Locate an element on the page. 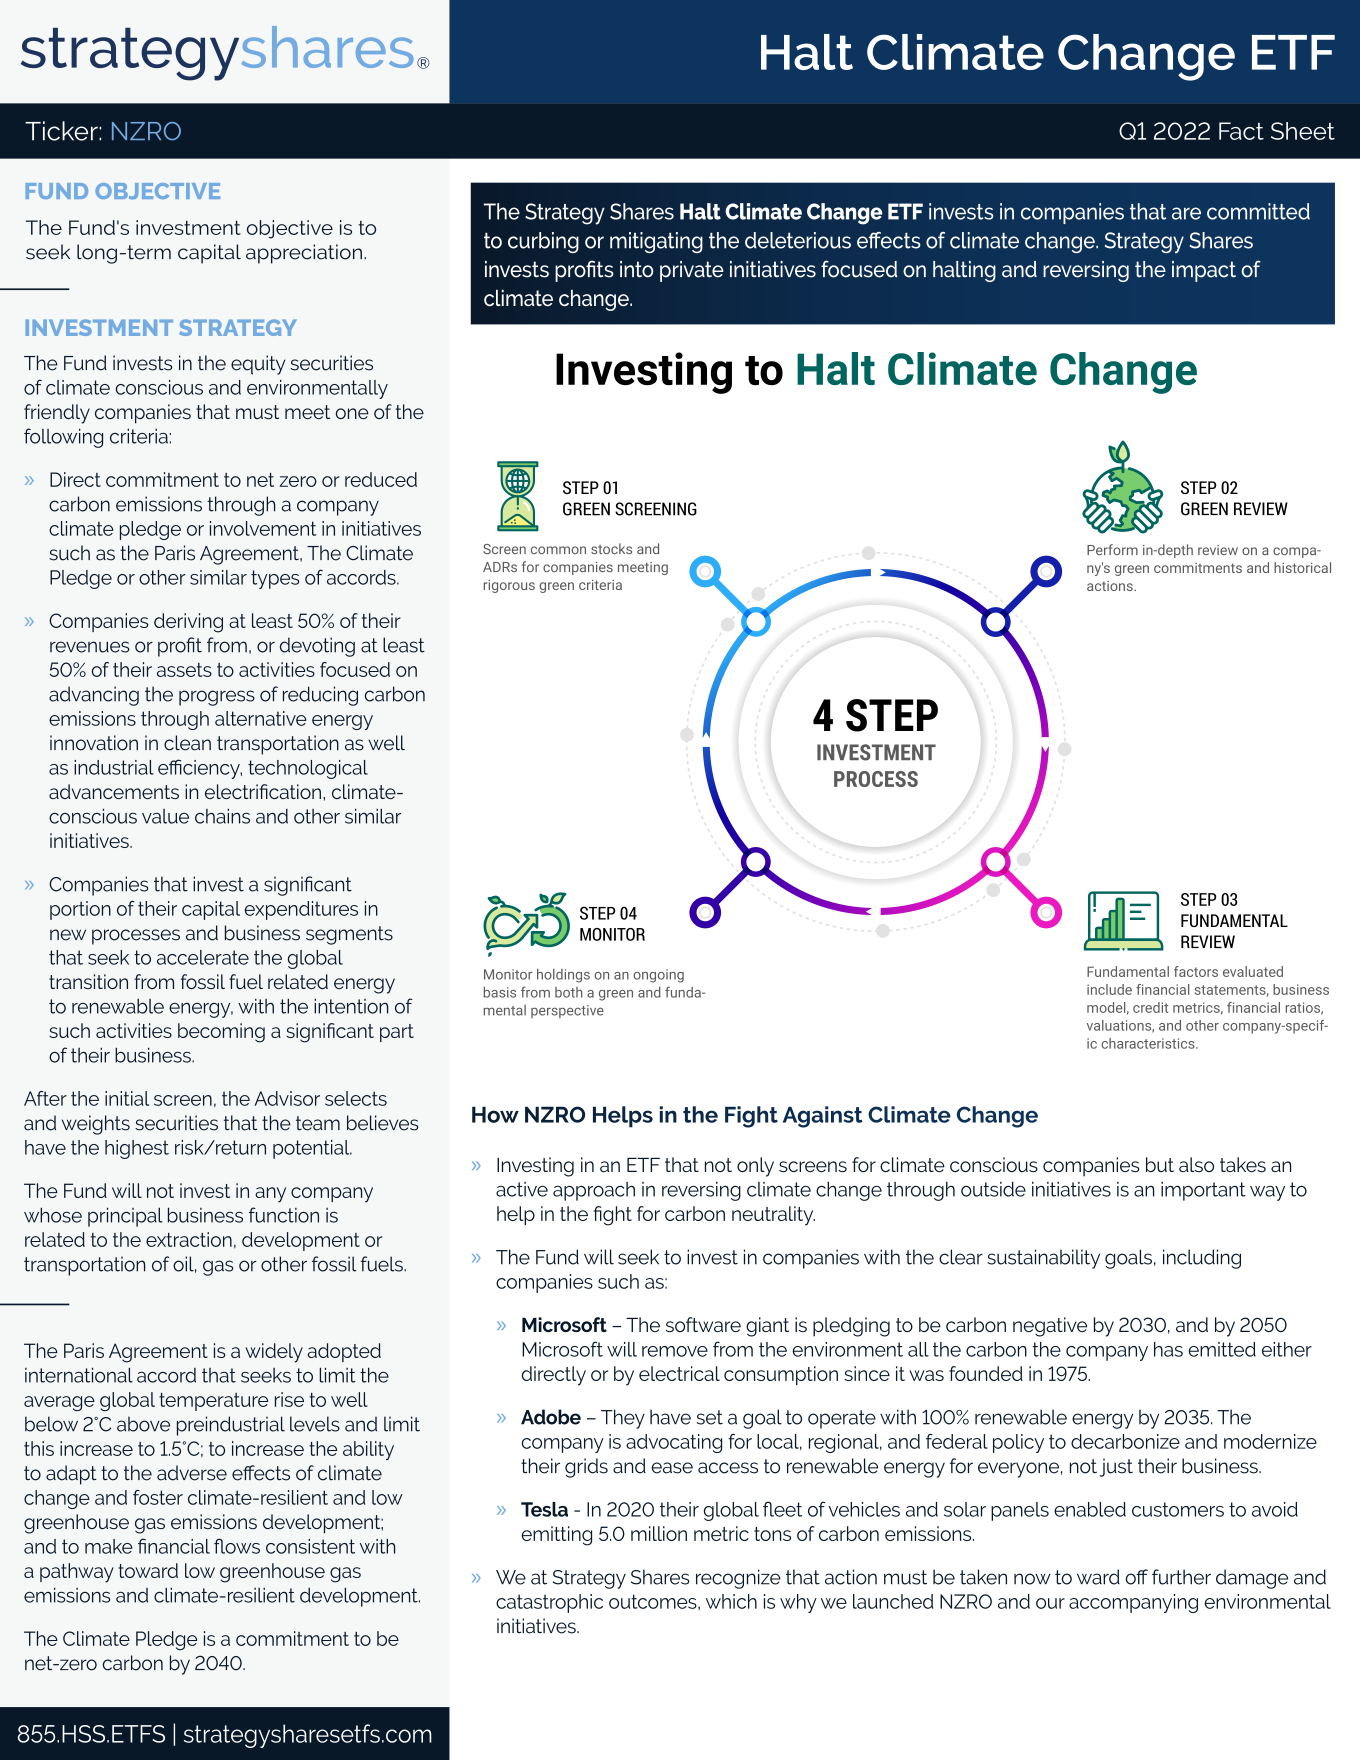  appreciation is located at coordinates (304, 254).
